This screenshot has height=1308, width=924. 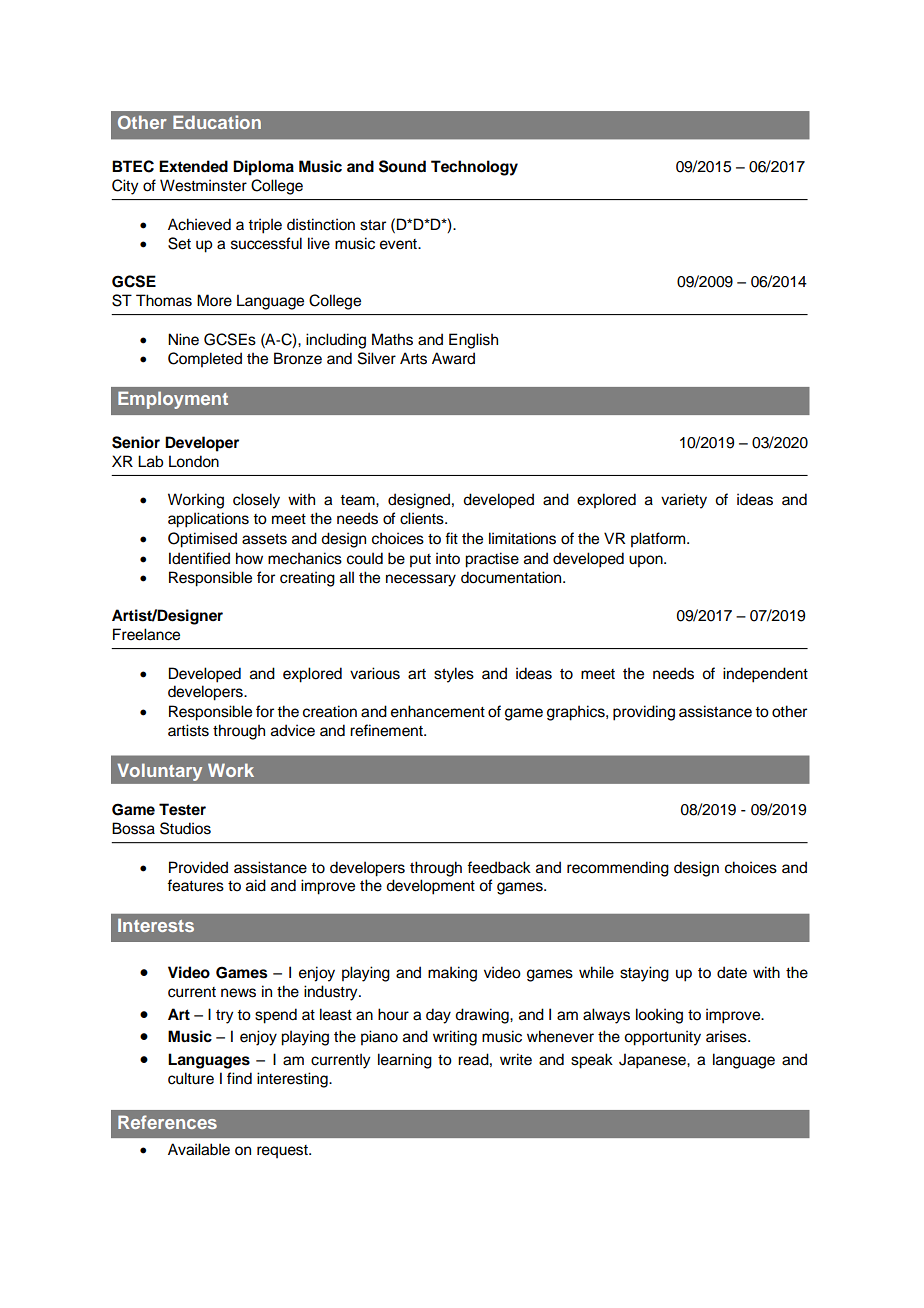 I want to click on Tester, so click(x=182, y=809).
